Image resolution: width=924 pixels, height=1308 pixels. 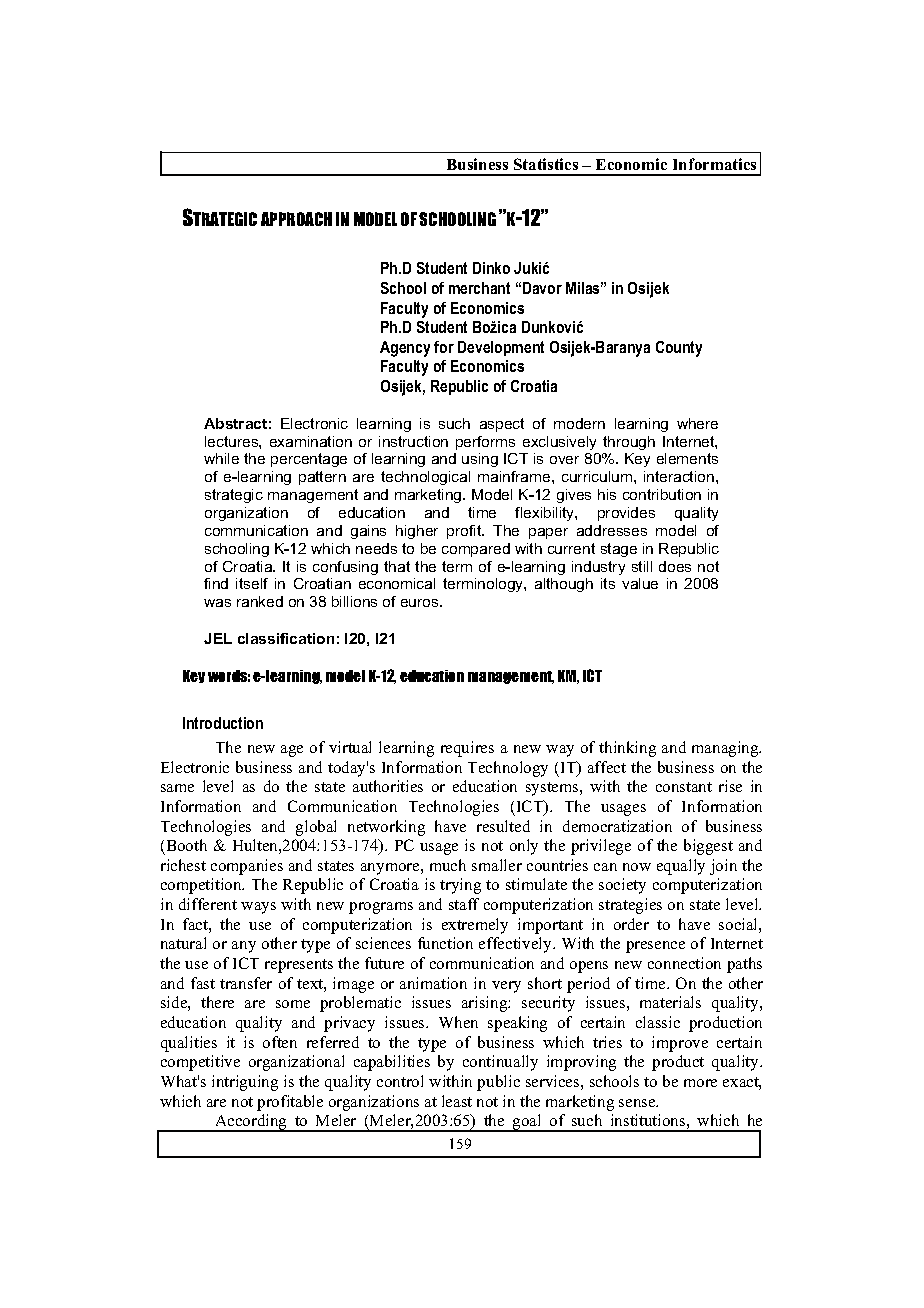 What do you see at coordinates (286, 638) in the screenshot?
I see `classification` at bounding box center [286, 638].
